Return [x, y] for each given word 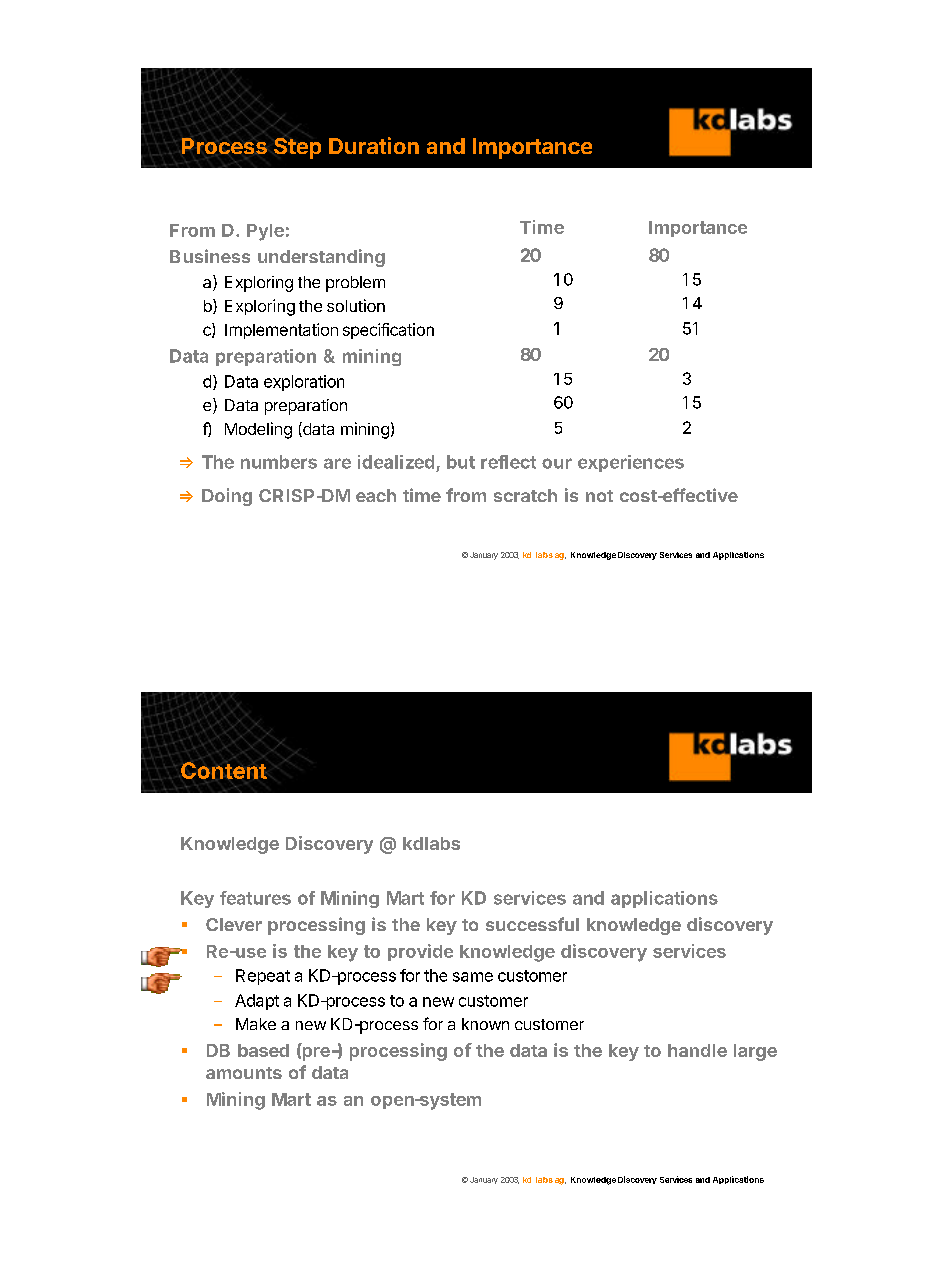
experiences [631, 463]
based [263, 1050]
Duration [374, 145]
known [485, 1024]
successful [532, 924]
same [473, 977]
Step [297, 147]
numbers [279, 462]
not [599, 496]
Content [223, 770]
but [461, 462]
